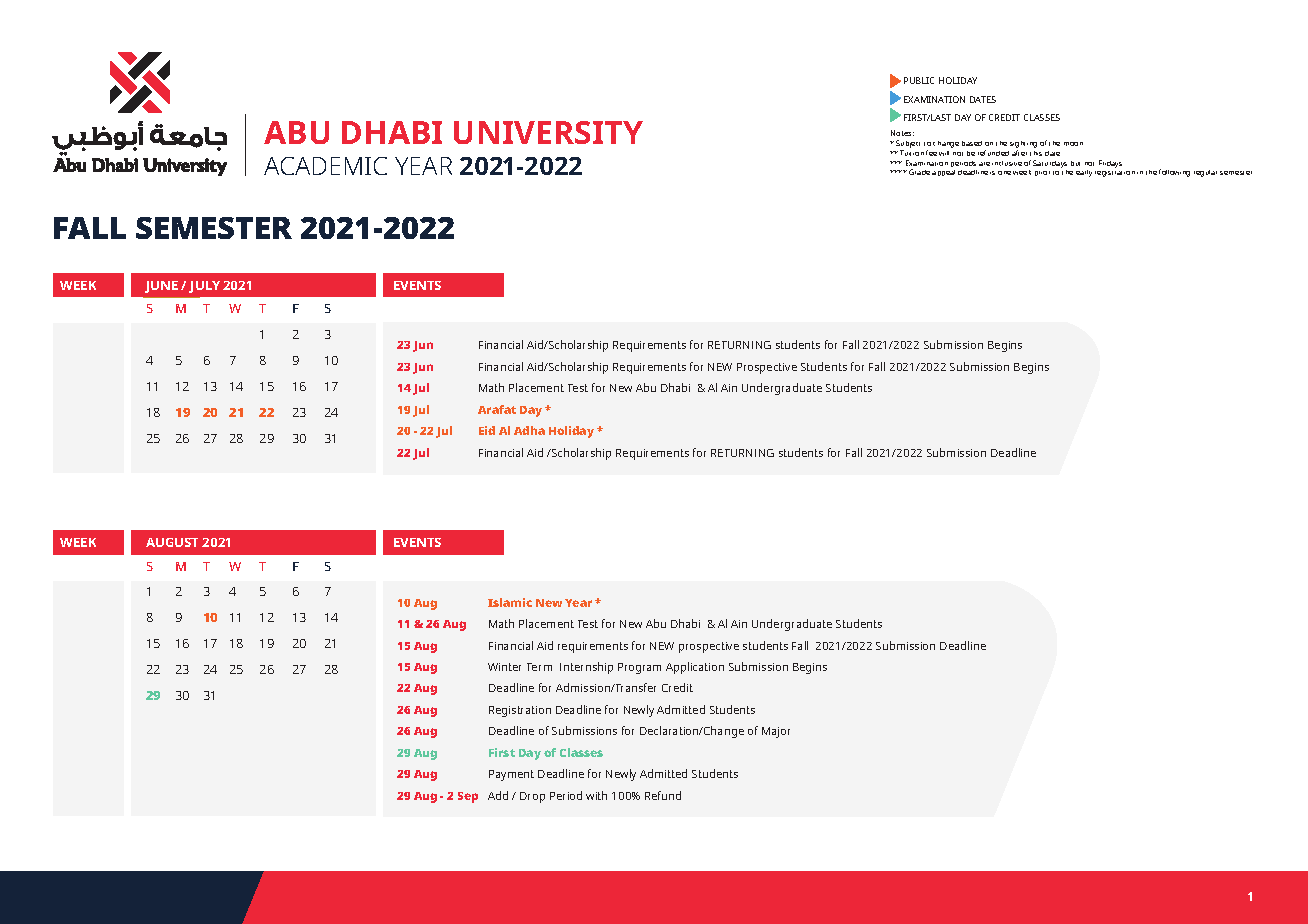 The image size is (1308, 924). Describe the element at coordinates (497, 409) in the screenshot. I see `Arafat` at that location.
